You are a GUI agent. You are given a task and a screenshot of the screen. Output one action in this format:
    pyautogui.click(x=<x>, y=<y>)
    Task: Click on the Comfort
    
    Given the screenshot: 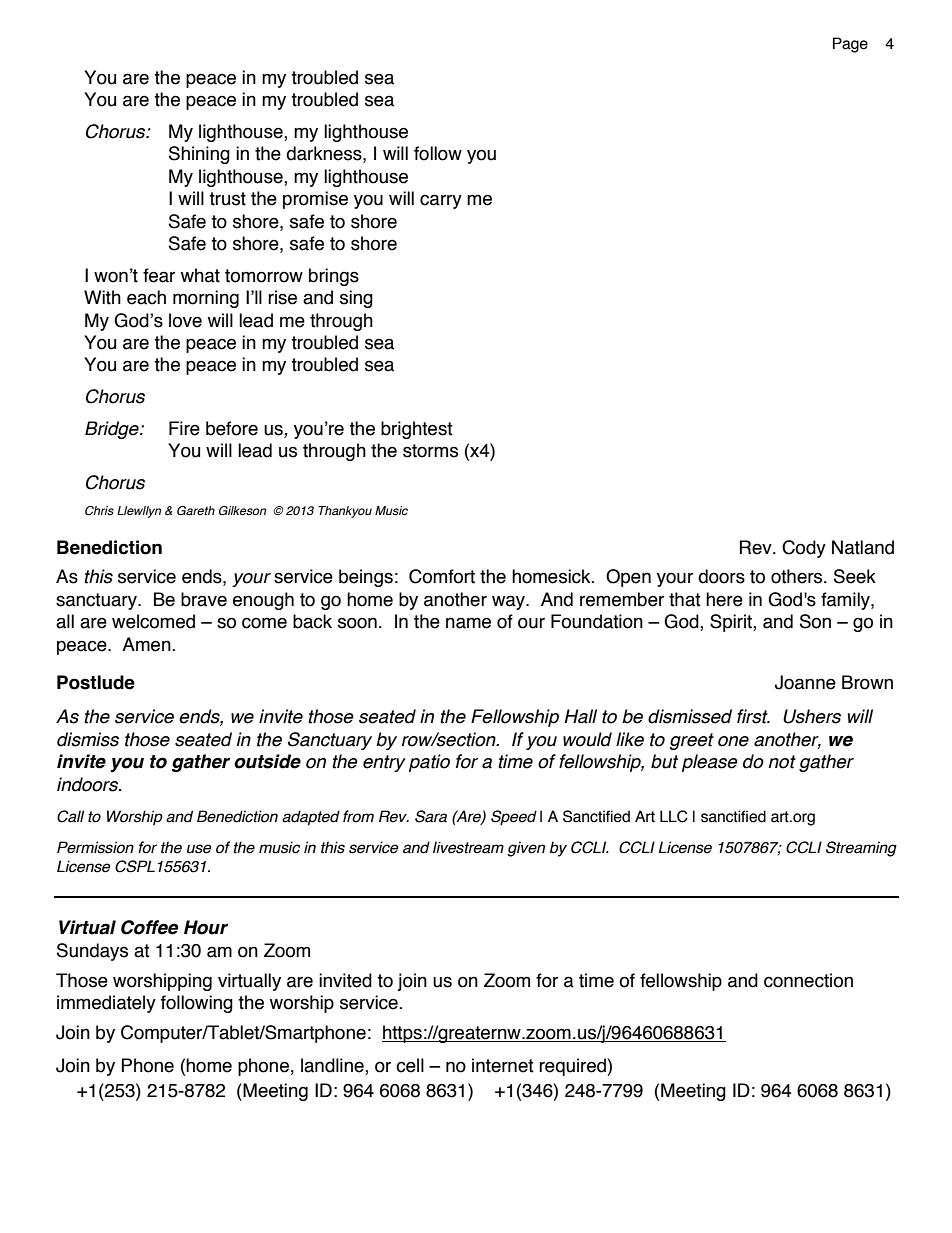 What is the action you would take?
    pyautogui.click(x=442, y=576)
